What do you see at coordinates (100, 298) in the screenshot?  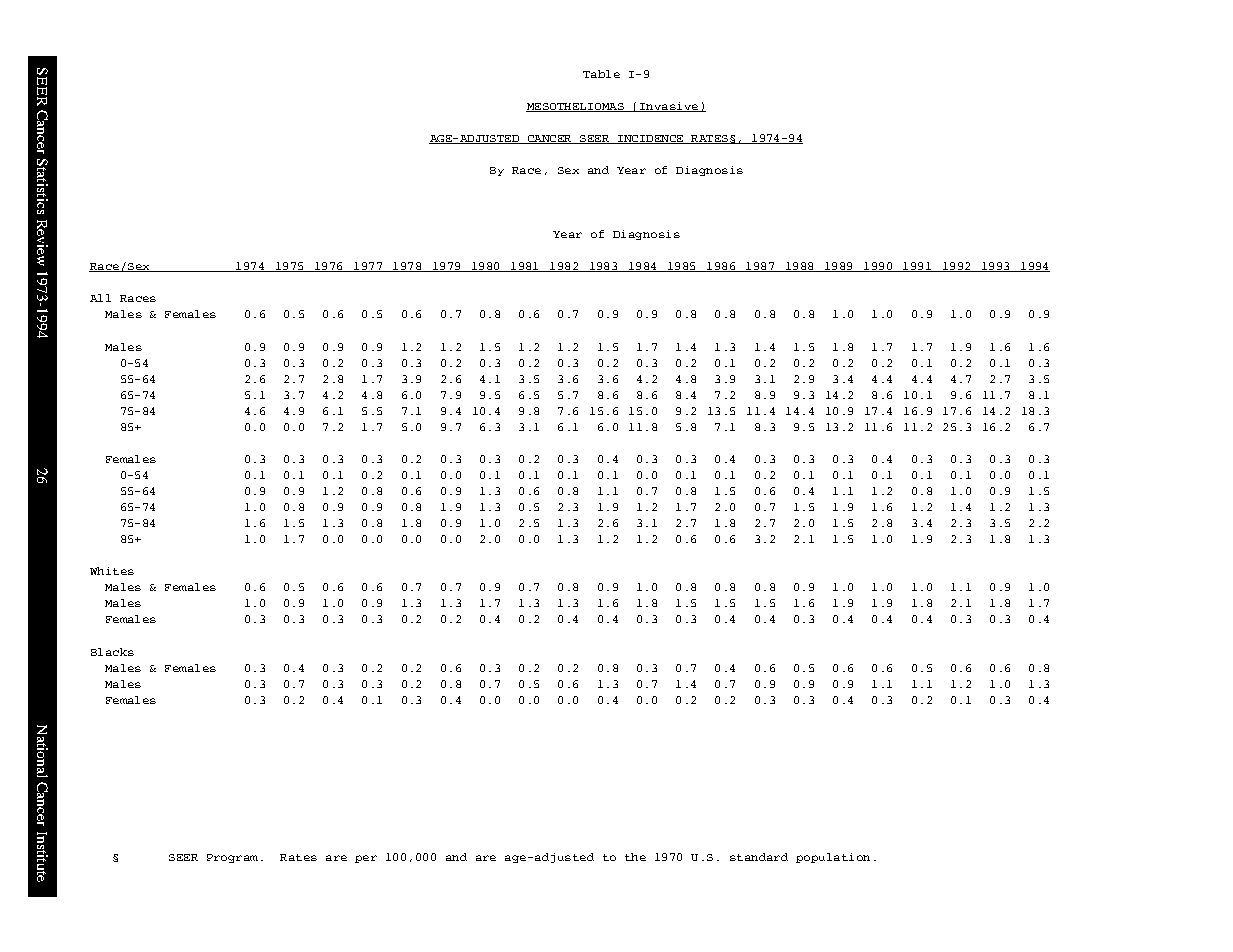 I see `All` at bounding box center [100, 298].
